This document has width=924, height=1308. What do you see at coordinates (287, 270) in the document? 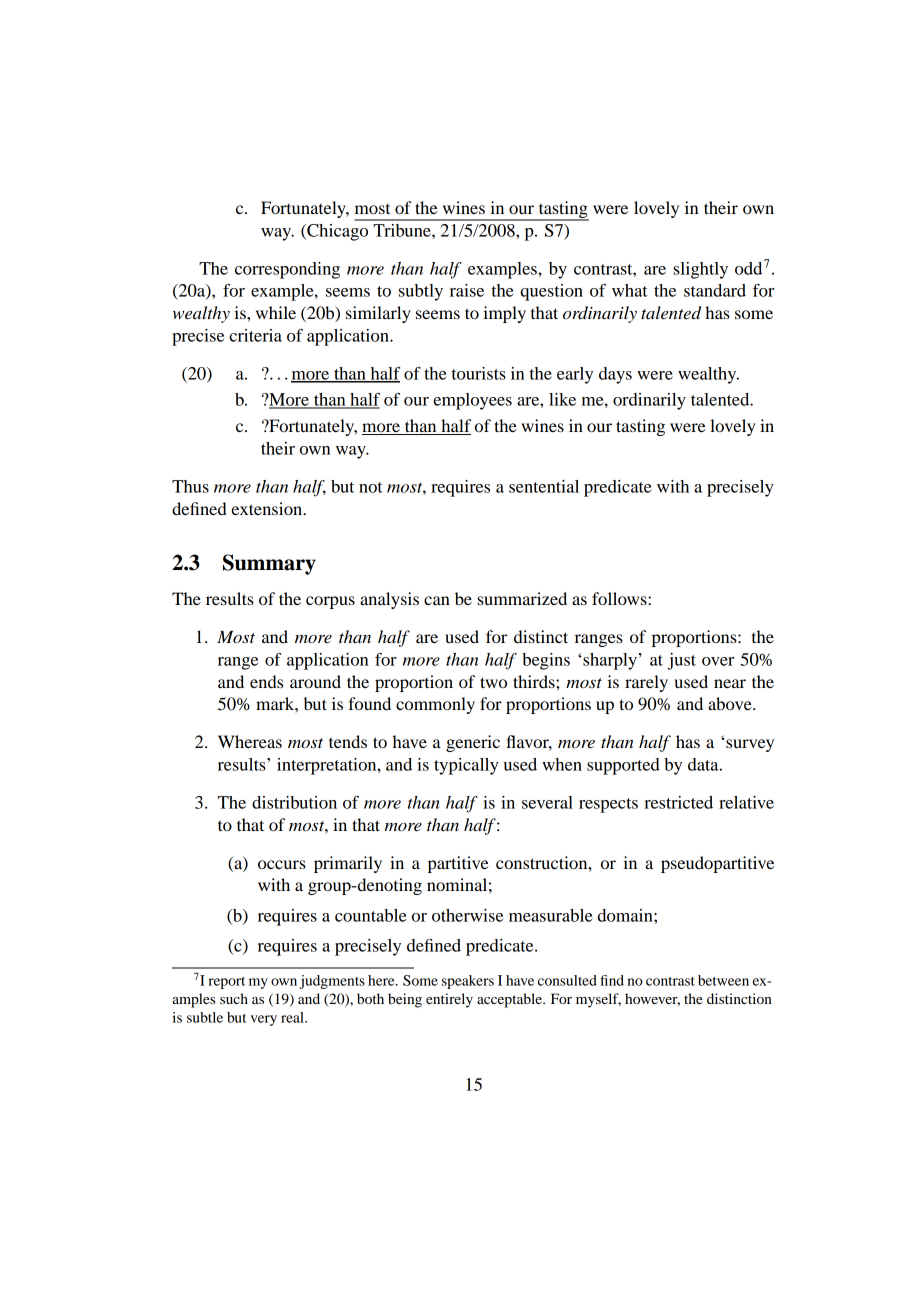
I see `corresponding` at bounding box center [287, 270].
